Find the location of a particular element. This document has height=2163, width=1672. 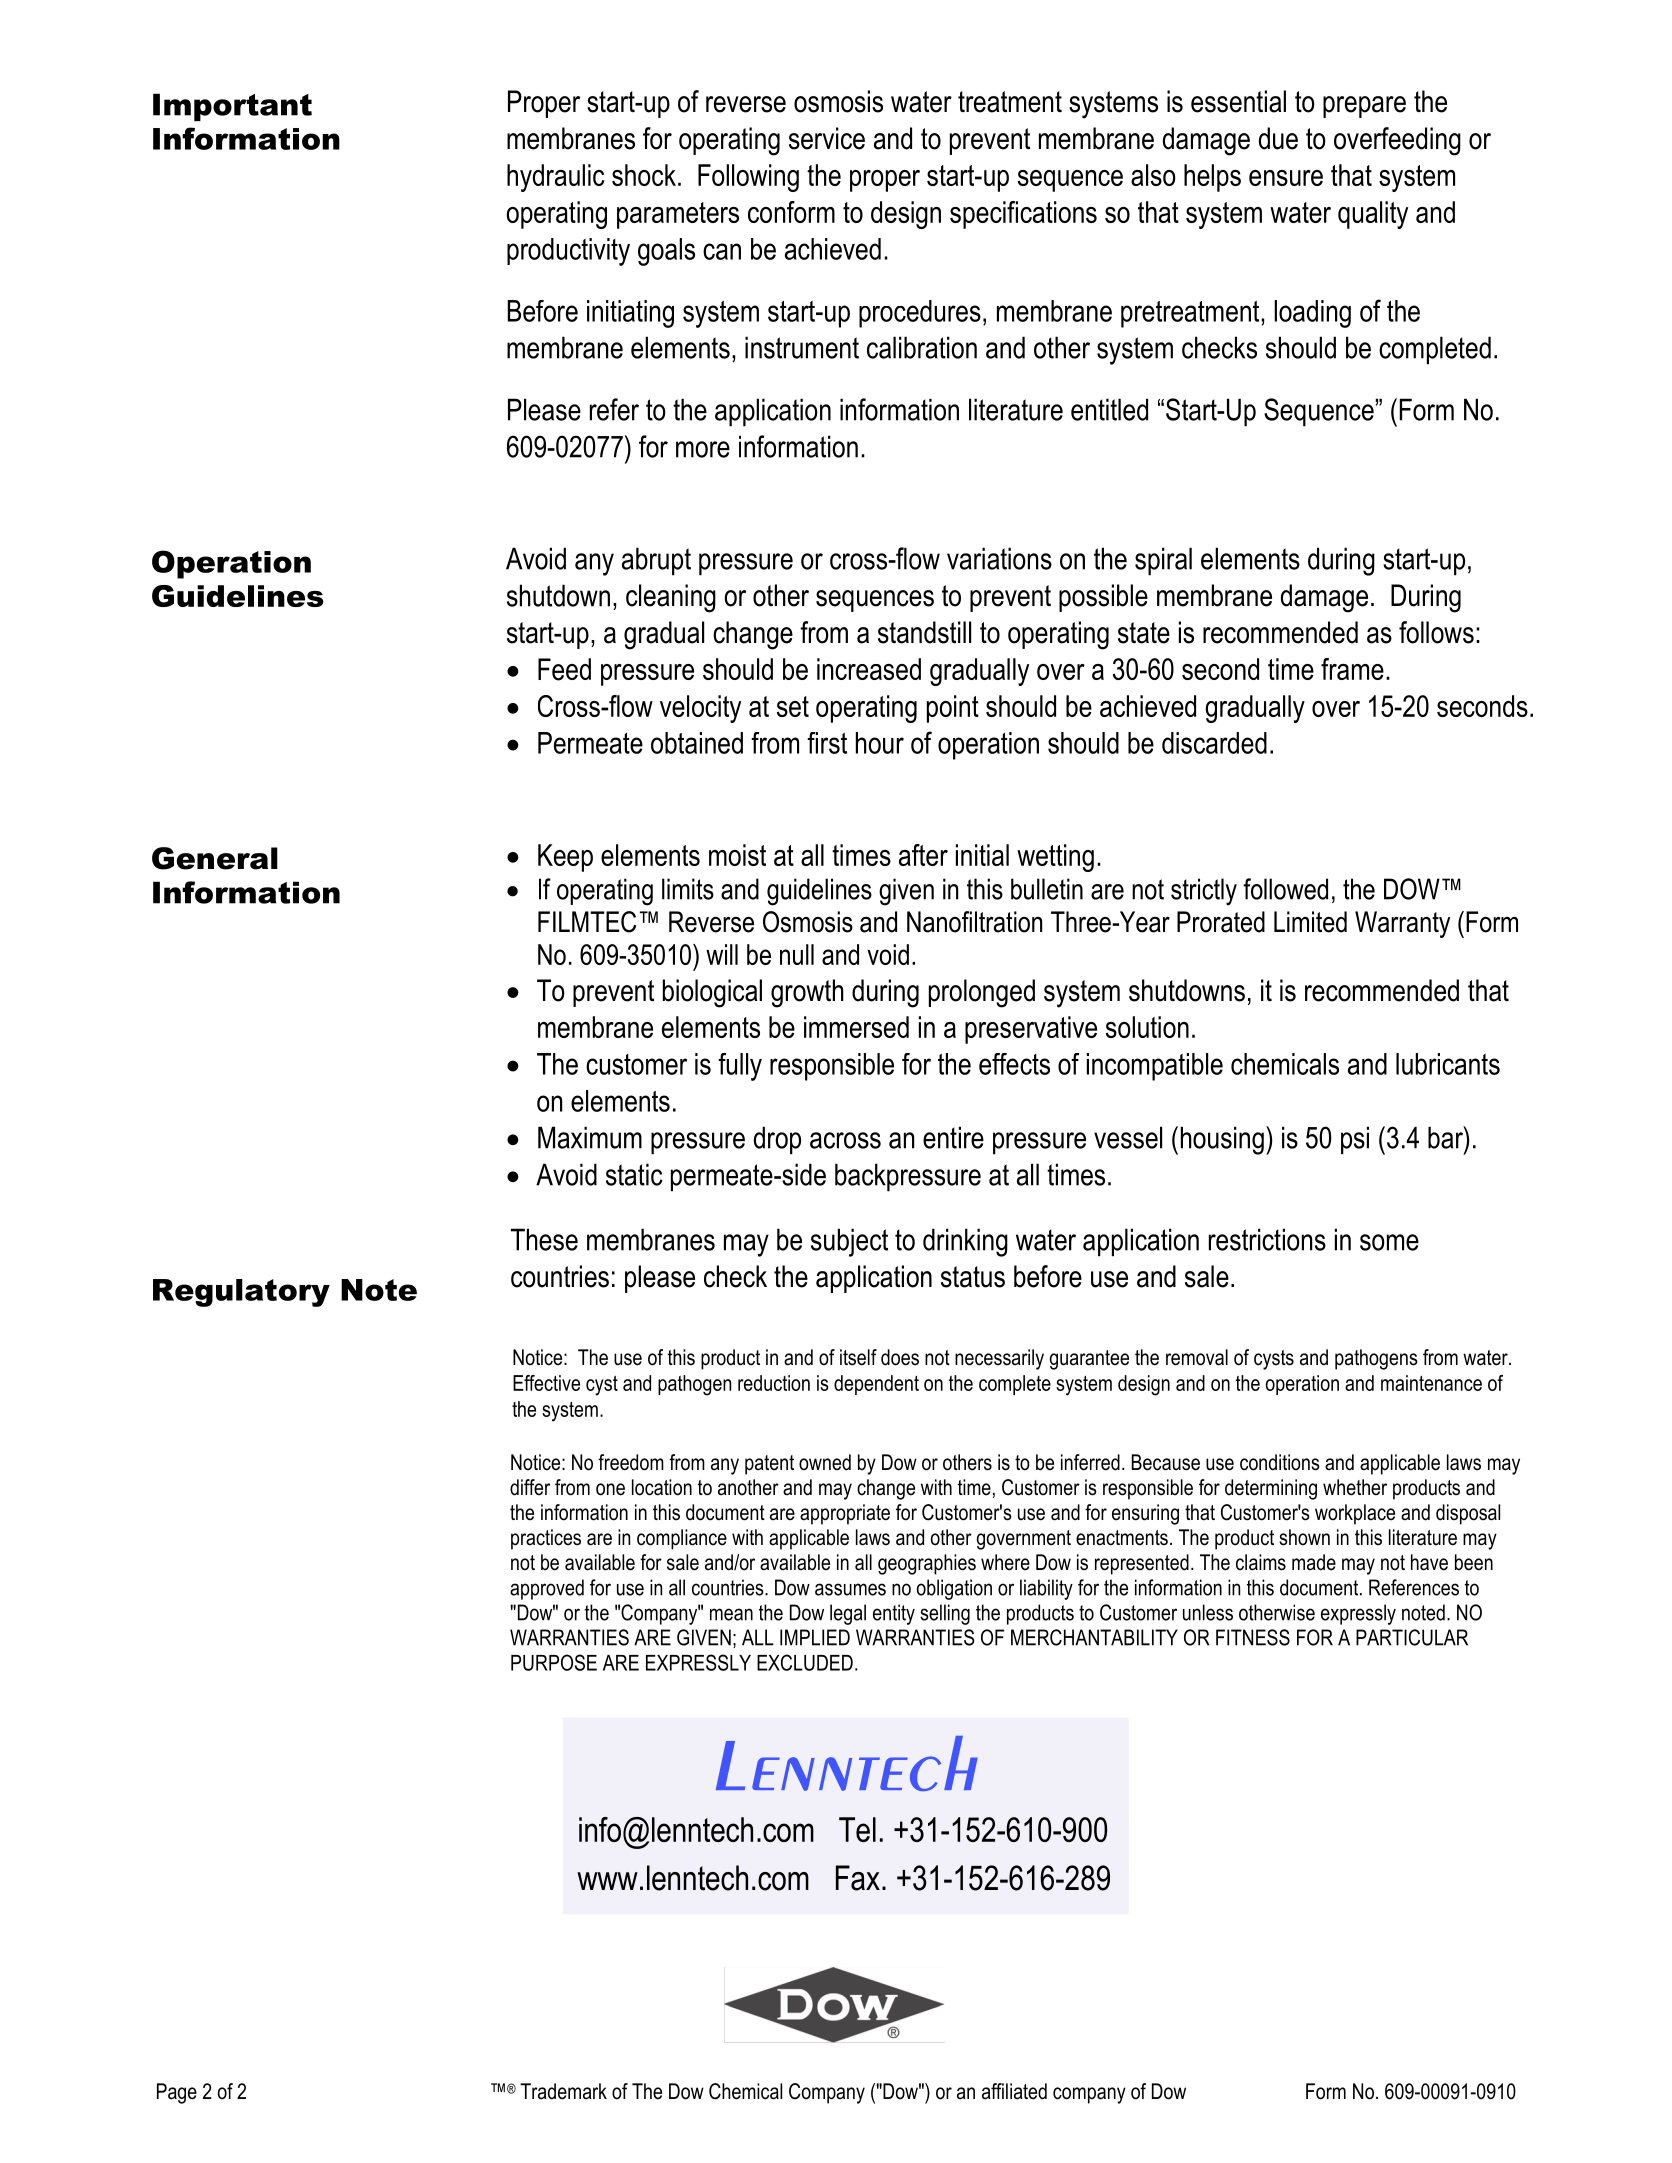

service is located at coordinates (827, 138).
